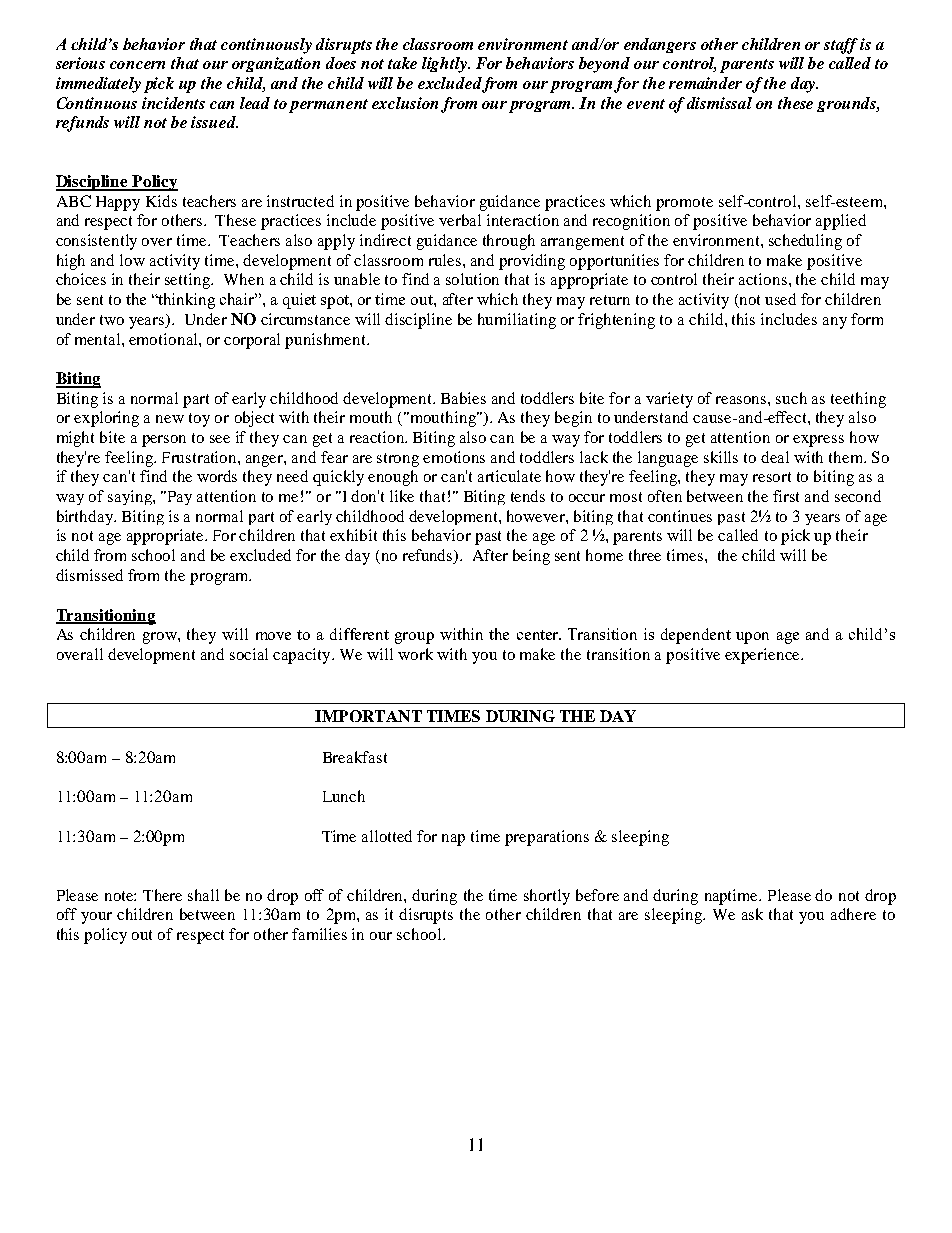 This screenshot has width=952, height=1233. Describe the element at coordinates (786, 496) in the screenshot. I see `first` at that location.
